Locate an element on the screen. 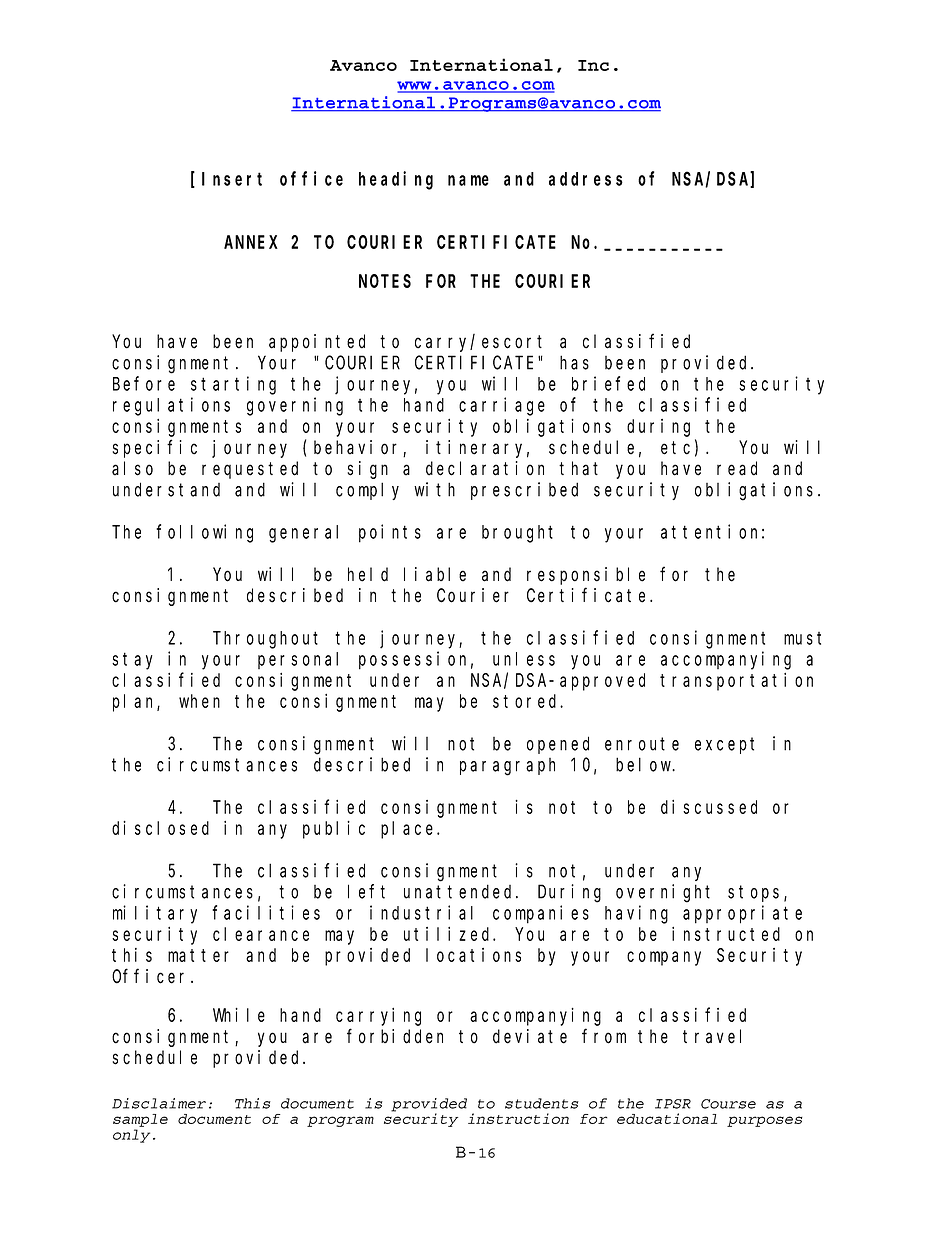  heading is located at coordinates (396, 180).
